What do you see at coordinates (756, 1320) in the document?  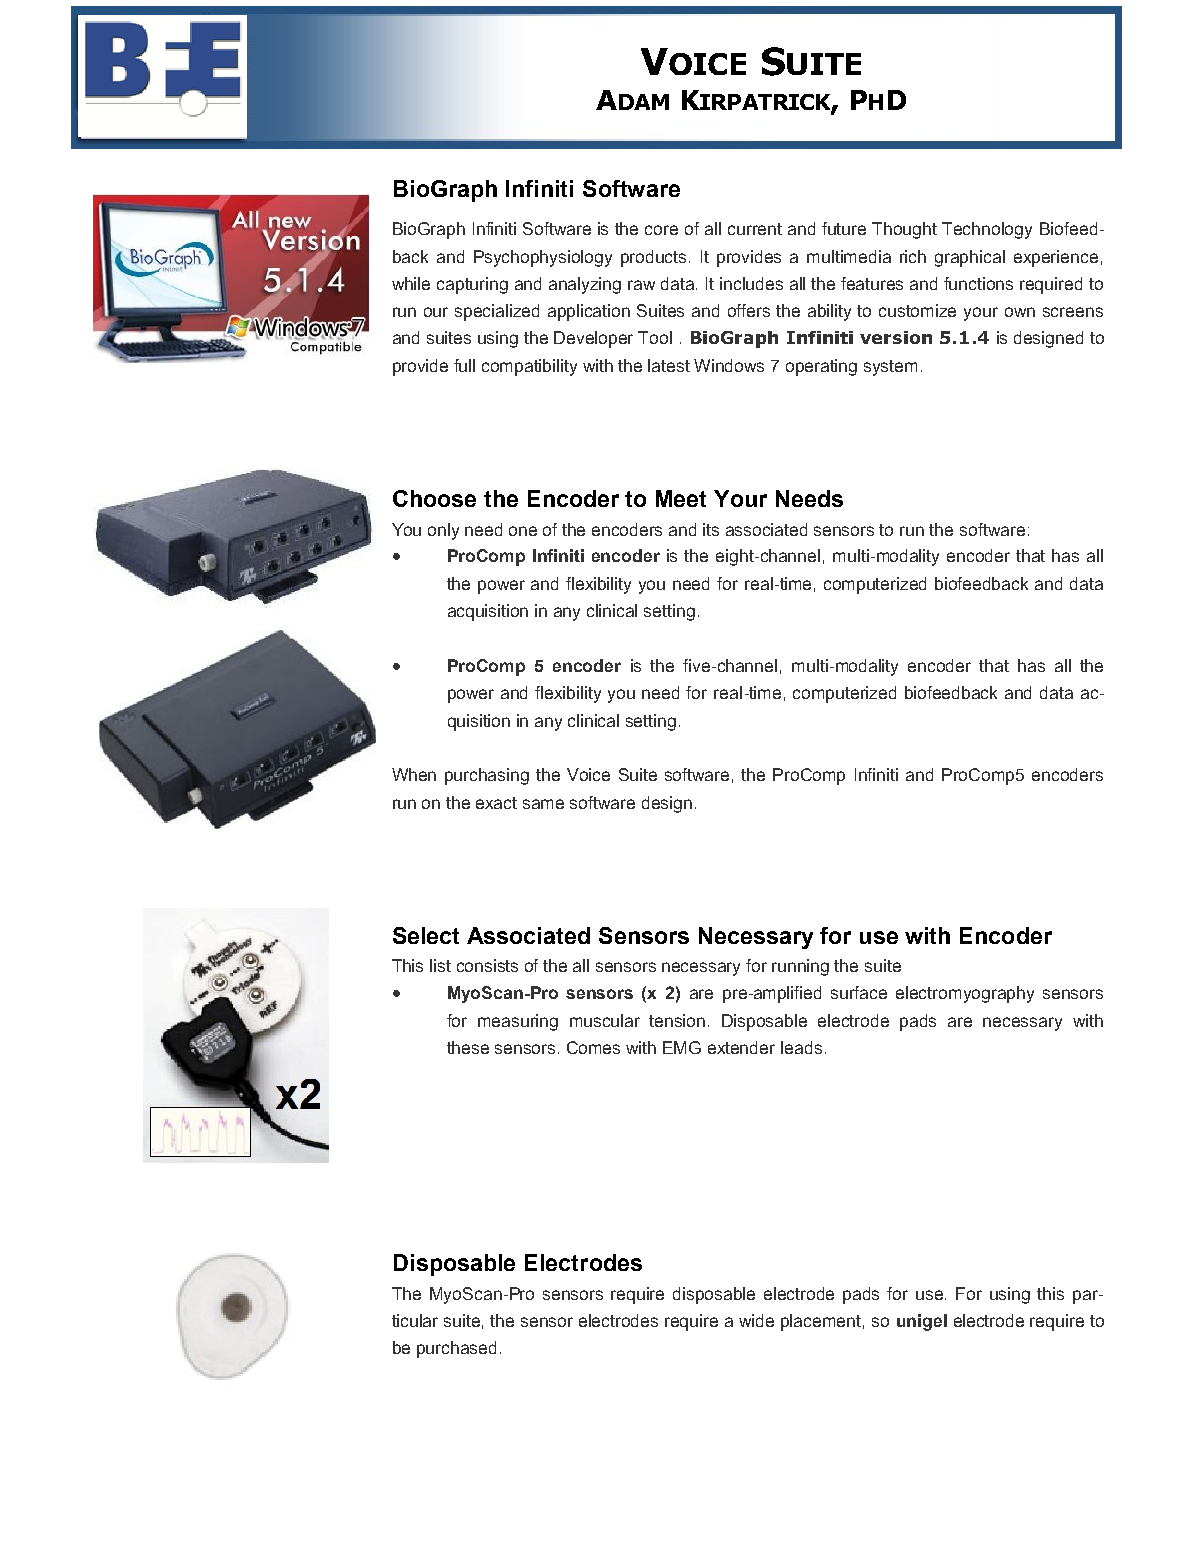 I see `wide` at bounding box center [756, 1320].
